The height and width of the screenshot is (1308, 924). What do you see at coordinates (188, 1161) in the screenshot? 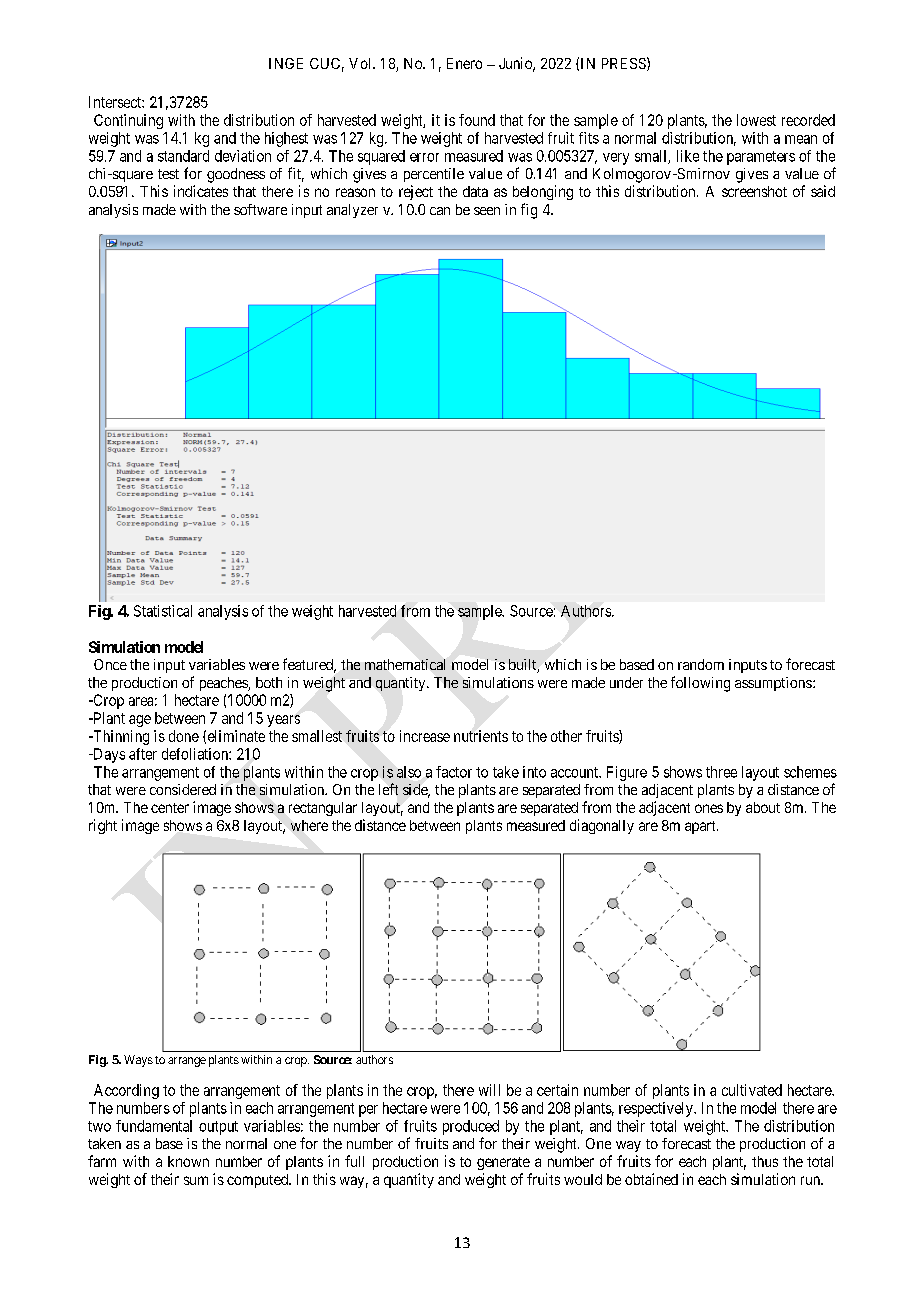
I see `known` at bounding box center [188, 1161].
